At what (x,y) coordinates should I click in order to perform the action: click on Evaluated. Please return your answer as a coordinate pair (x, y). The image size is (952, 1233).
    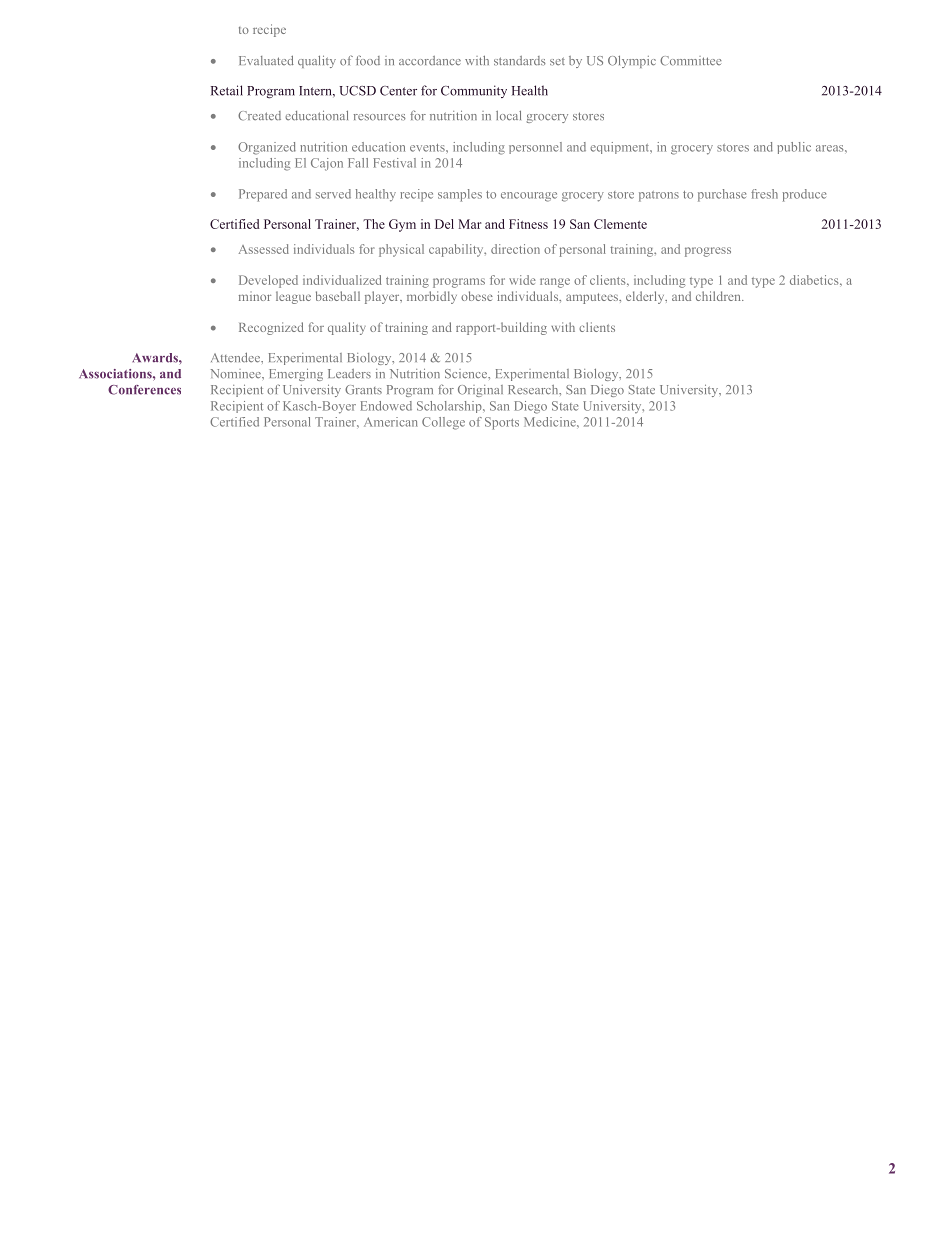
    Looking at the image, I should click on (266, 60).
